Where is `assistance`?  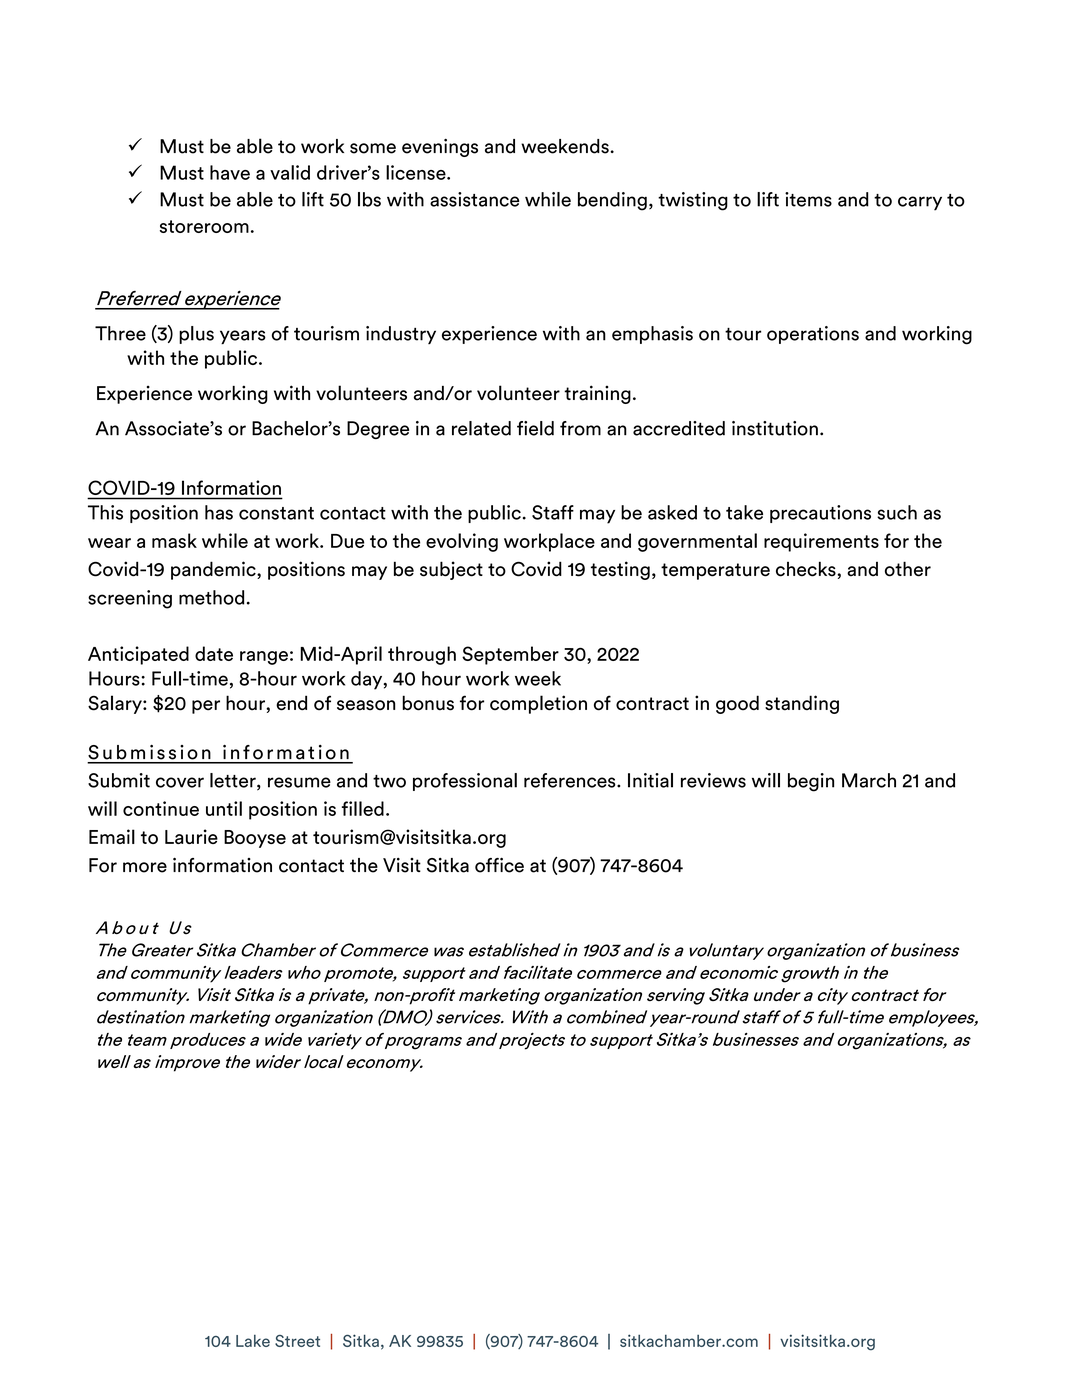 assistance is located at coordinates (475, 199).
